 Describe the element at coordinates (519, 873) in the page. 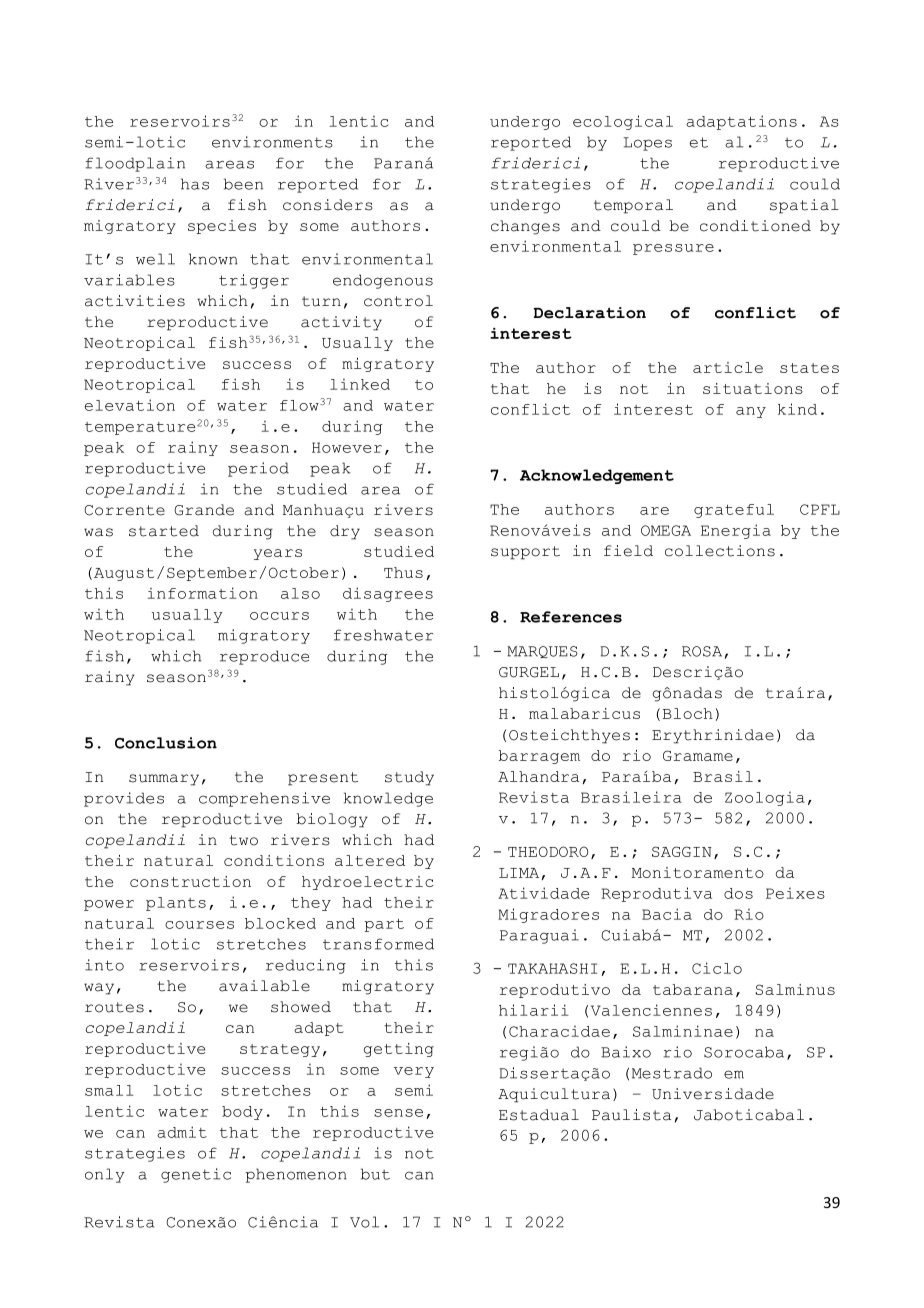

I see `LIMA` at that location.
